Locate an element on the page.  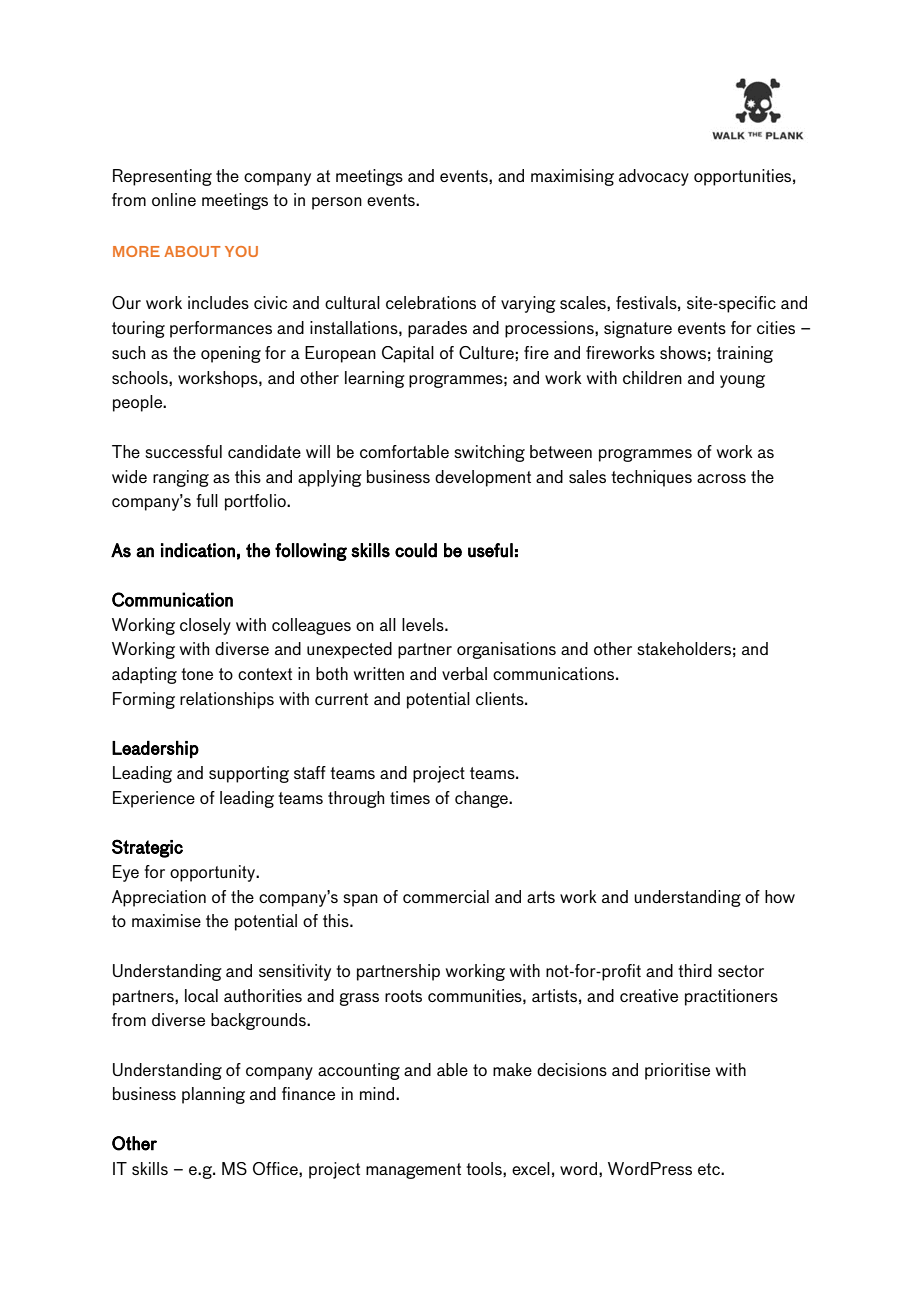
maximise is located at coordinates (166, 920).
